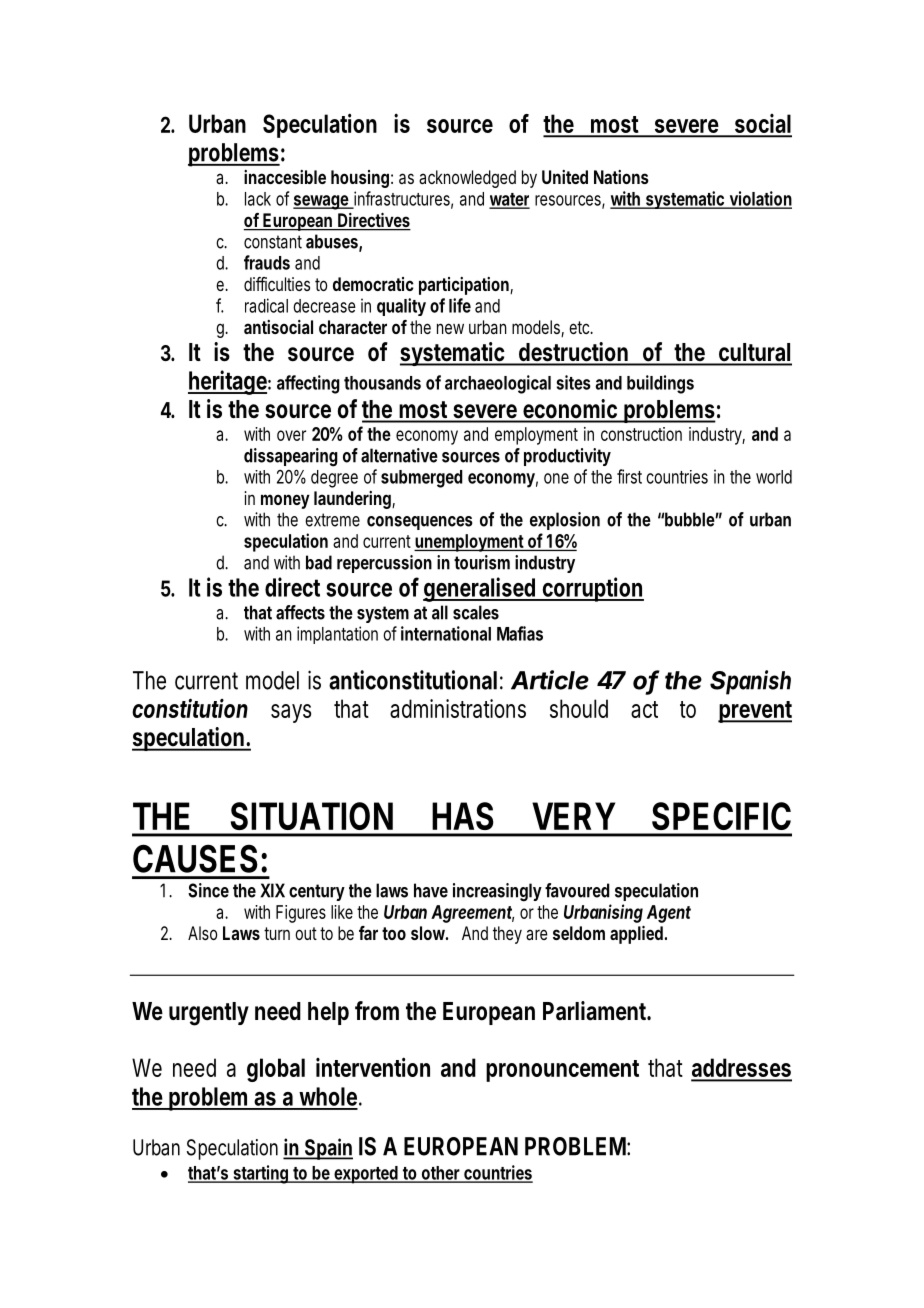  Describe the element at coordinates (498, 384) in the screenshot. I see `archaeological` at that location.
